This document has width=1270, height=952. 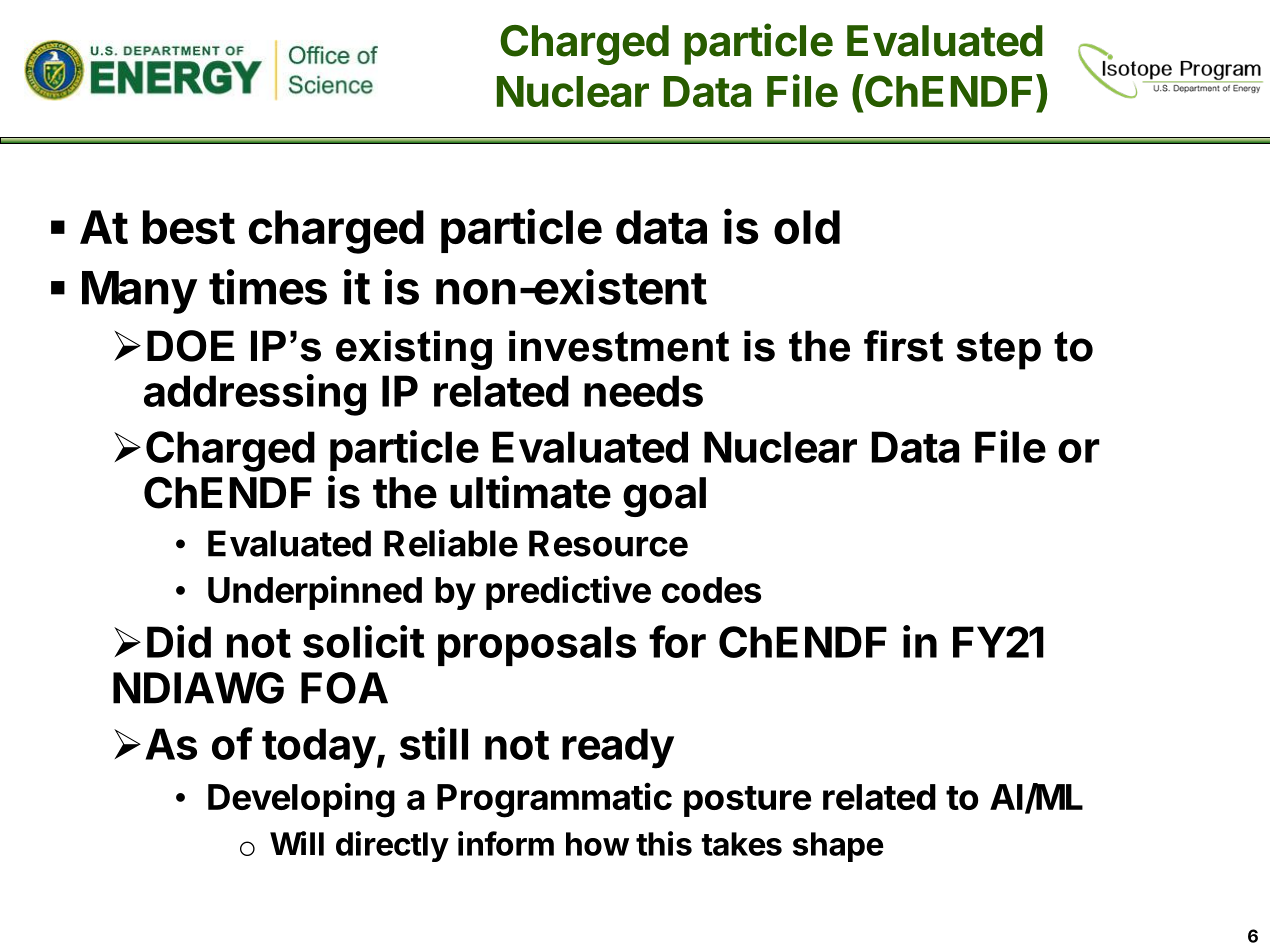 I want to click on first, so click(x=903, y=346).
